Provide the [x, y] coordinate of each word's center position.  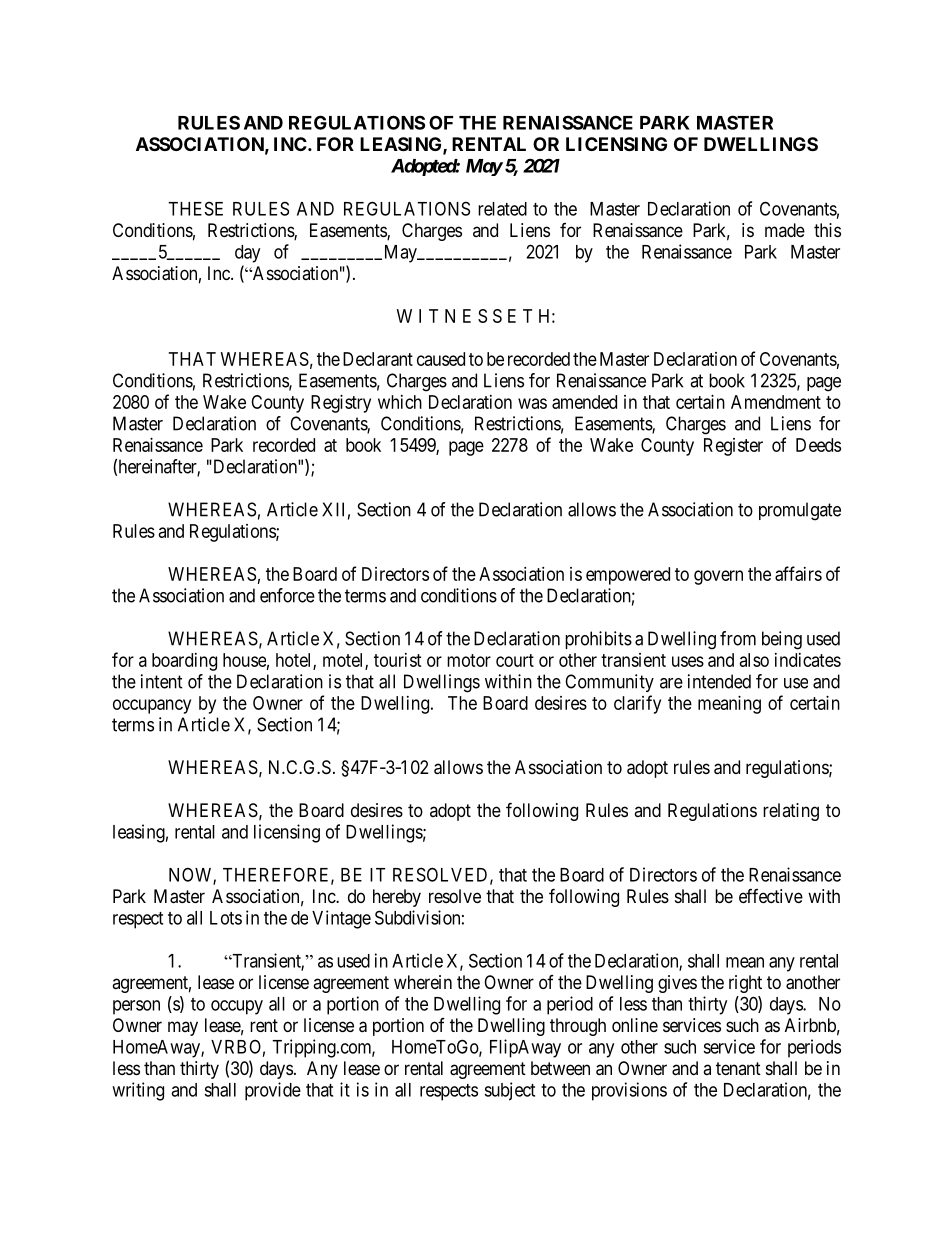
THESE [195, 208]
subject [509, 1091]
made [785, 230]
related [502, 209]
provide [273, 1091]
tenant [738, 1068]
